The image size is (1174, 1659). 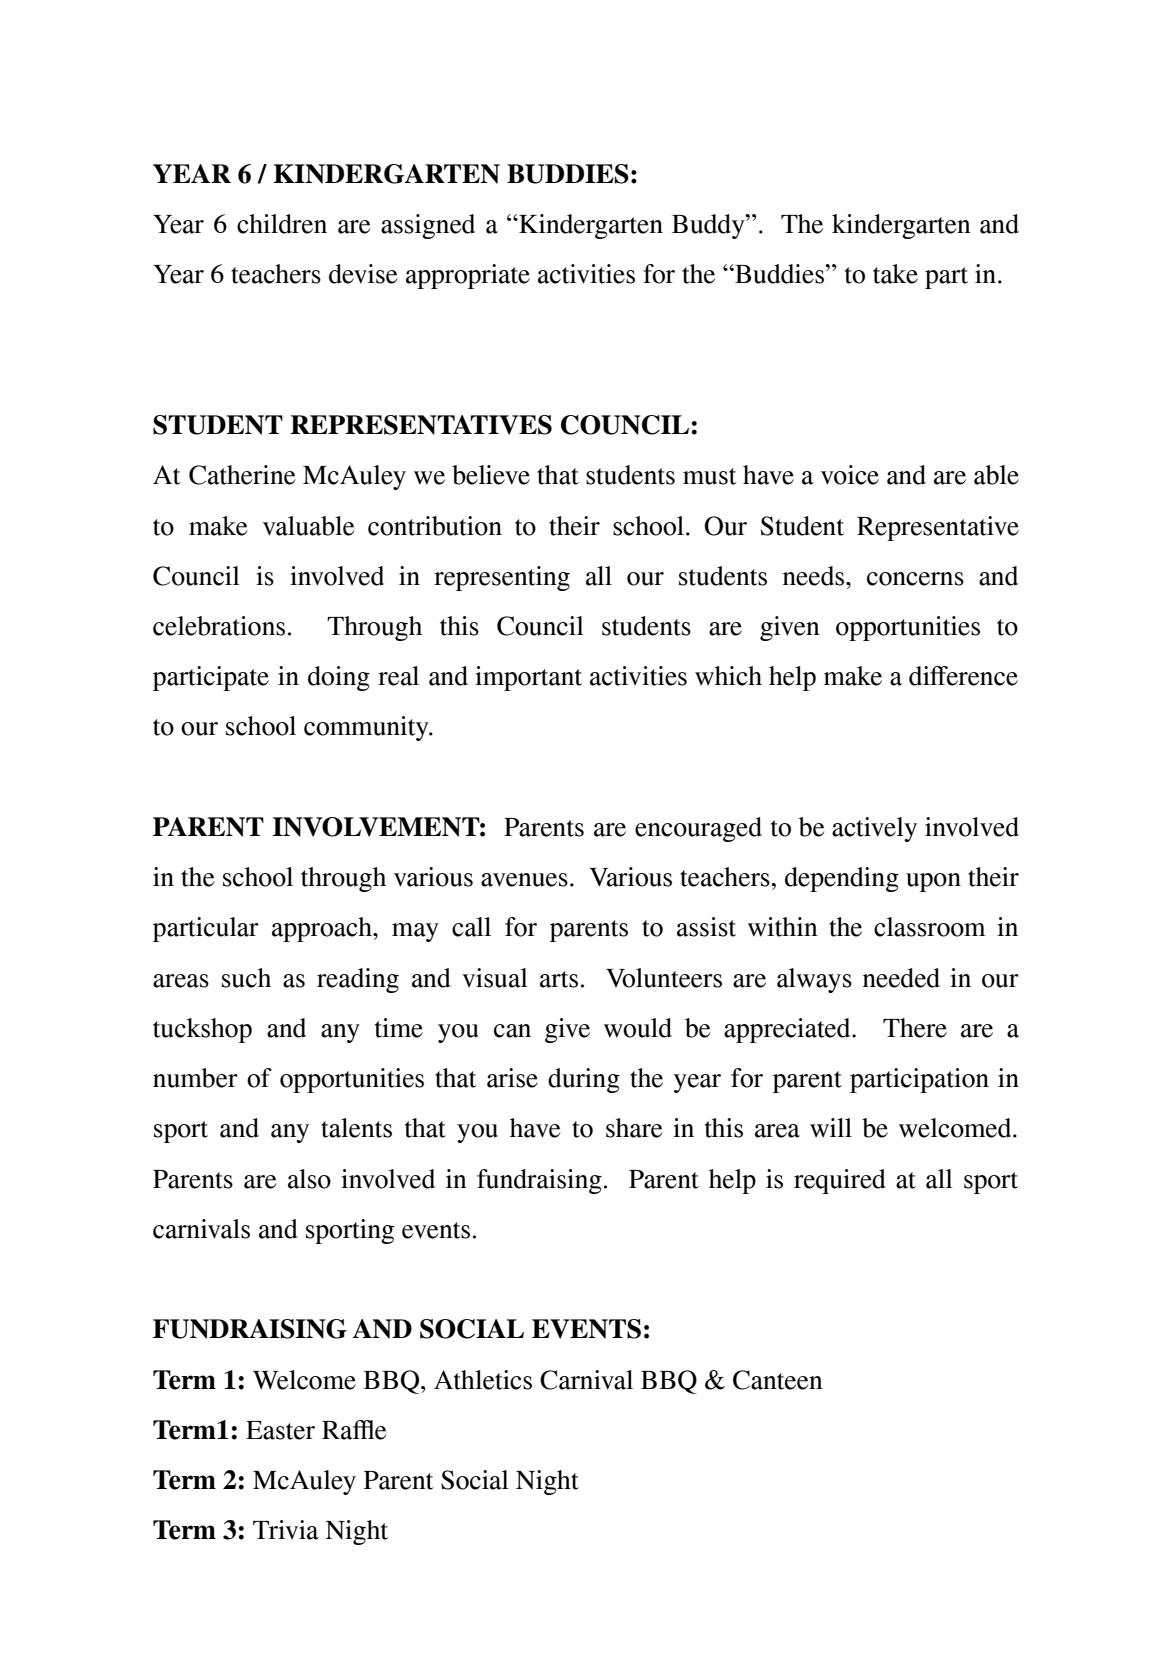 What do you see at coordinates (895, 274) in the document?
I see `take` at bounding box center [895, 274].
